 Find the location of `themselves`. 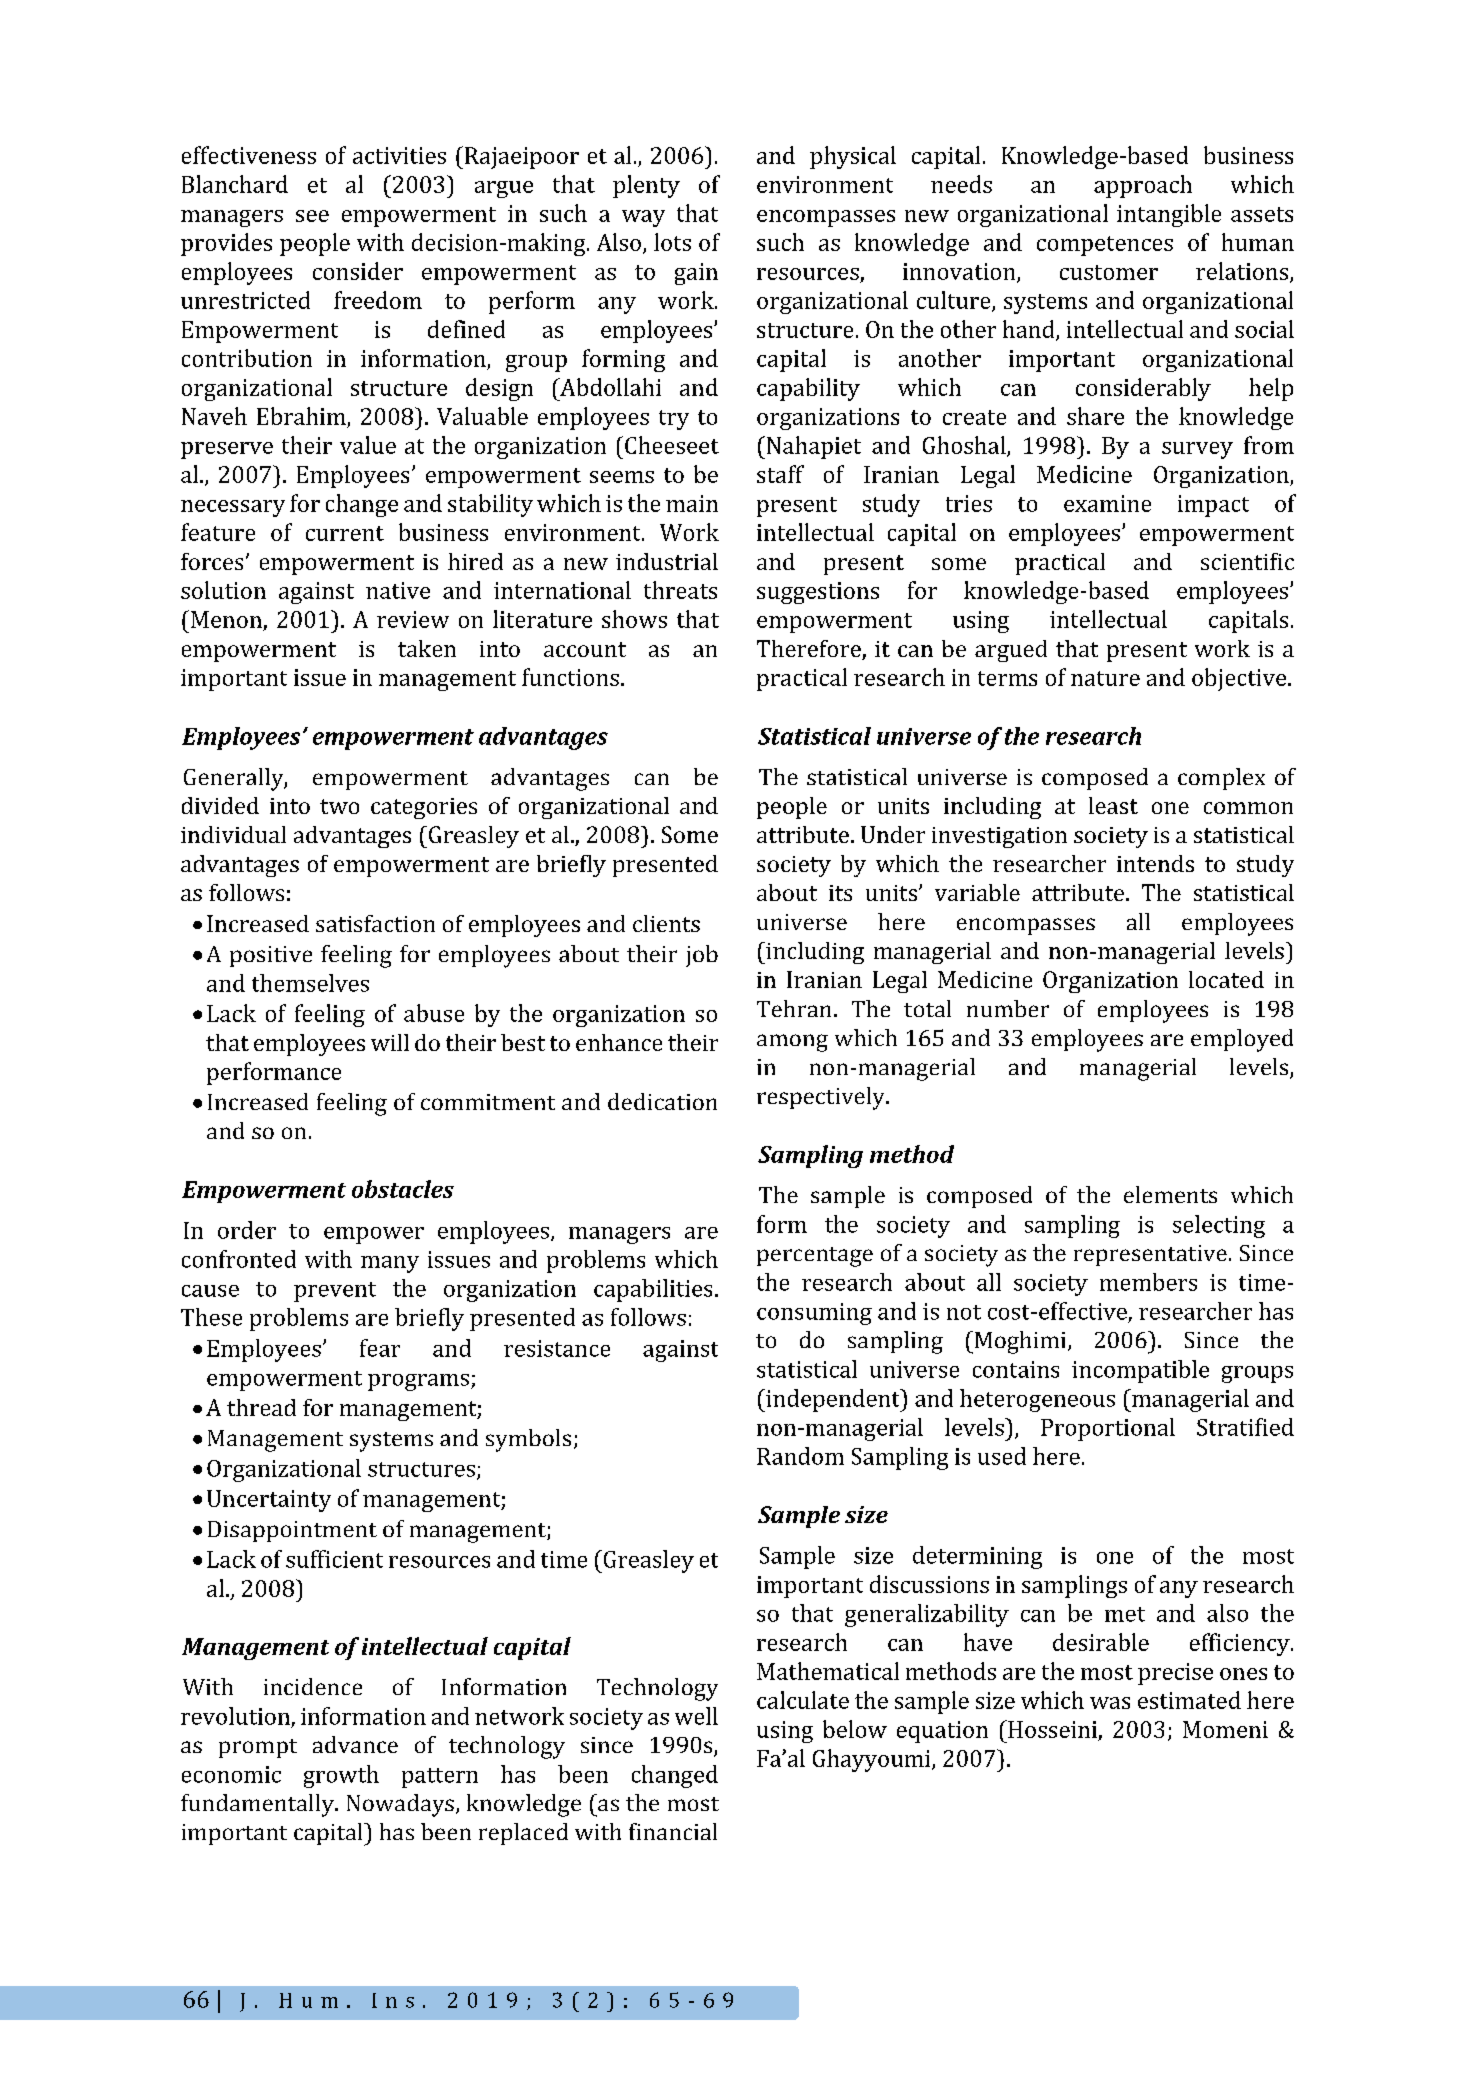

themselves is located at coordinates (310, 983).
